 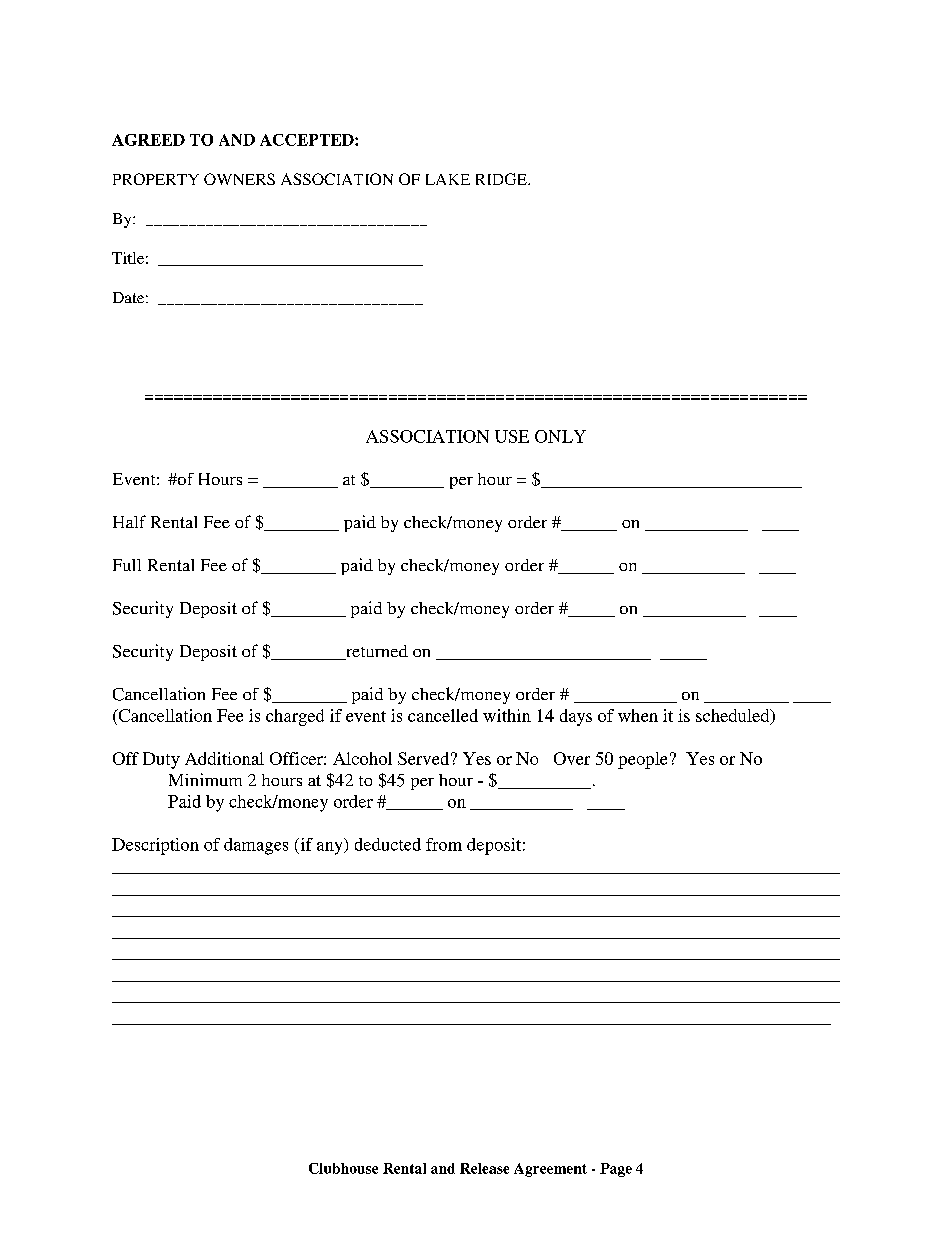 I want to click on LAKE, so click(x=448, y=179).
